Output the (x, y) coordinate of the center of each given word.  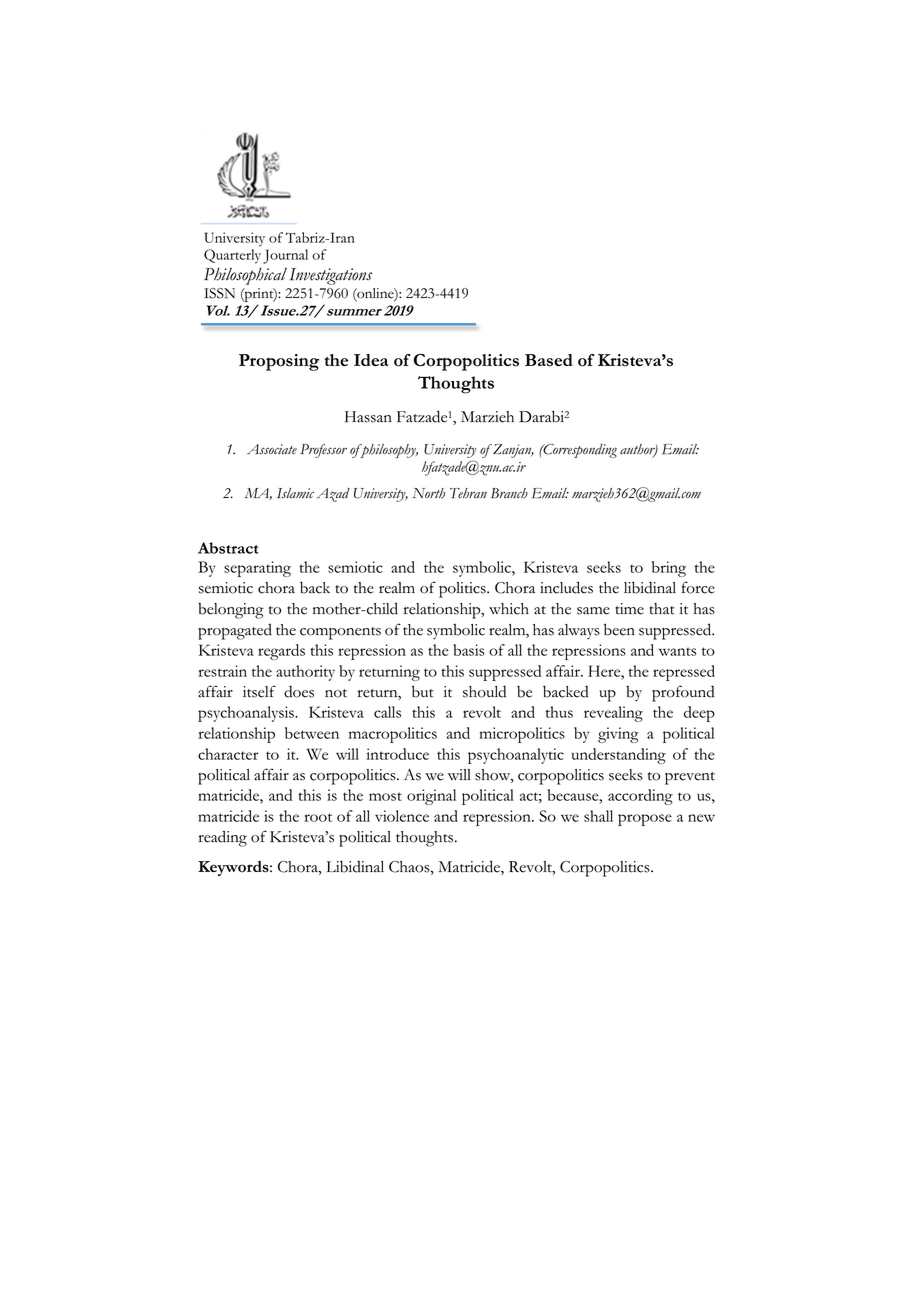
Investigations (330, 276)
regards (281, 652)
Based (549, 360)
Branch (509, 493)
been (619, 629)
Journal (285, 256)
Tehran (468, 493)
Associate (272, 449)
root (318, 817)
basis (468, 650)
